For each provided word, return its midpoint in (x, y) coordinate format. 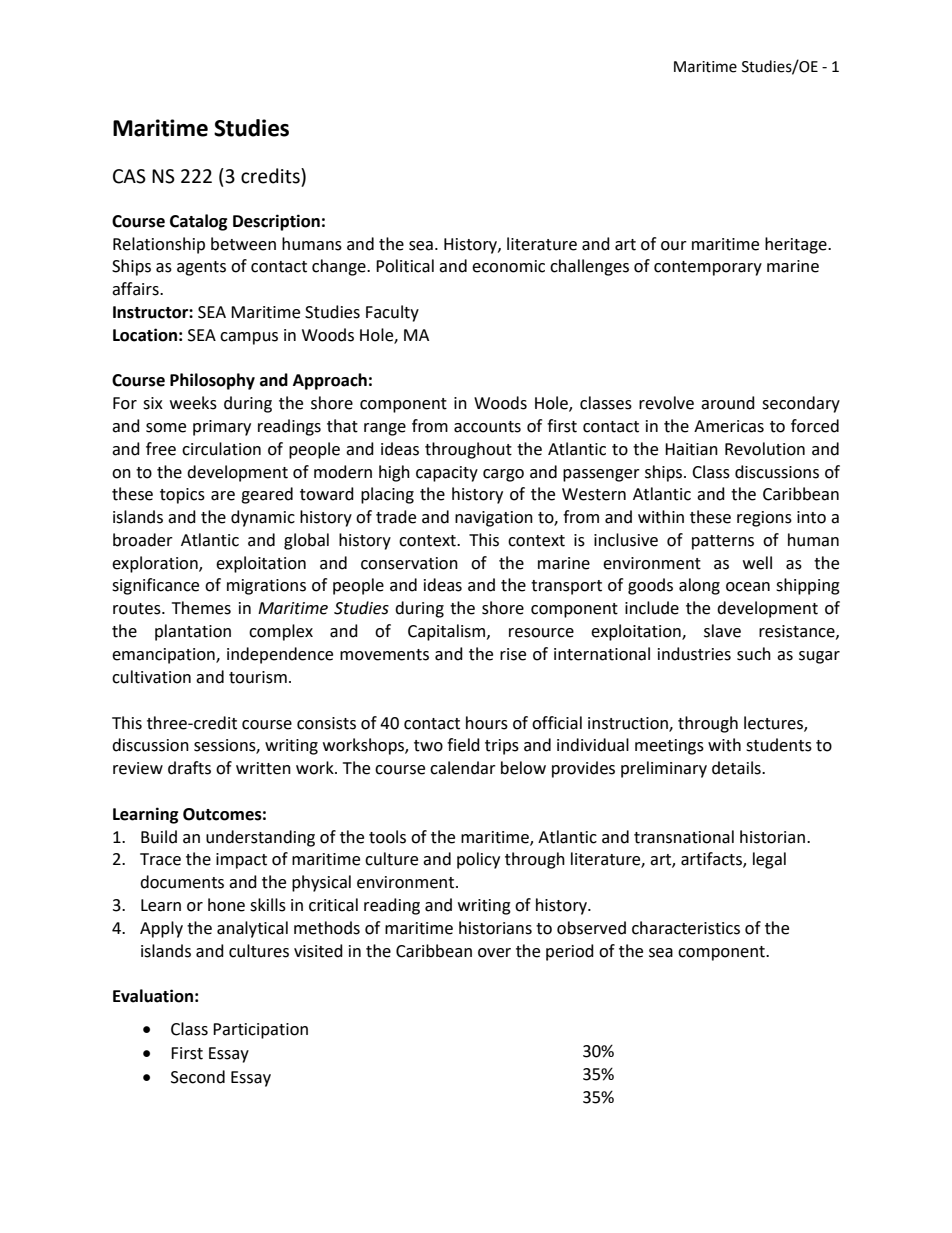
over (494, 953)
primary (222, 428)
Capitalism (448, 632)
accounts (487, 427)
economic (508, 266)
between (243, 244)
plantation (193, 632)
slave (722, 631)
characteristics (686, 928)
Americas (729, 426)
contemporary (708, 268)
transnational (684, 837)
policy (478, 860)
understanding (260, 838)
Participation (260, 1031)
